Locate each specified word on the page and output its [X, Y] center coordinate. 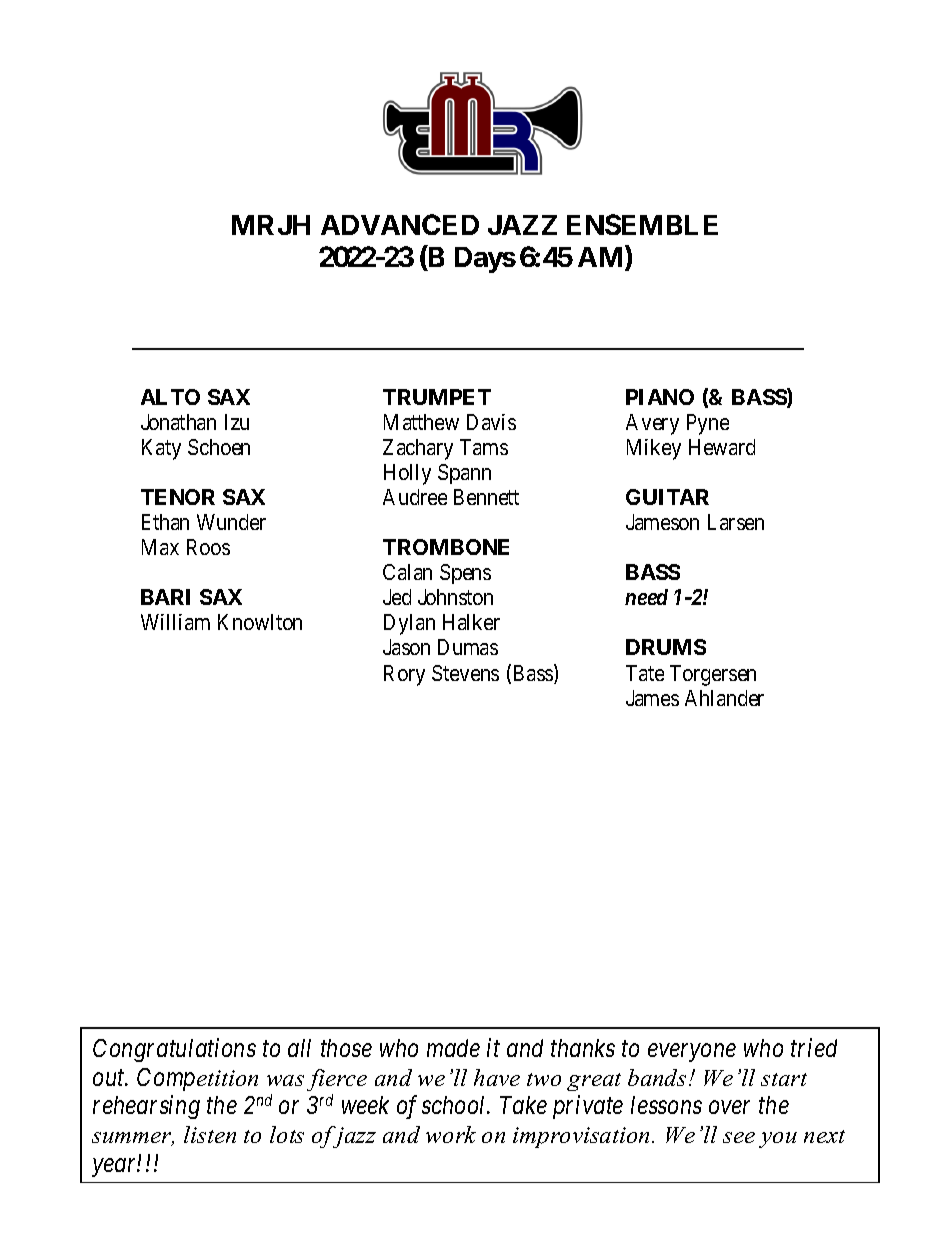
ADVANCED [400, 224]
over [729, 1107]
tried [814, 1047]
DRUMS [666, 647]
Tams [484, 447]
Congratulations [174, 1050]
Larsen [736, 522]
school [455, 1105]
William [175, 622]
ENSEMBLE [642, 224]
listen [210, 1134]
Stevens [465, 673]
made [453, 1048]
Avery [652, 424]
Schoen [219, 447]
